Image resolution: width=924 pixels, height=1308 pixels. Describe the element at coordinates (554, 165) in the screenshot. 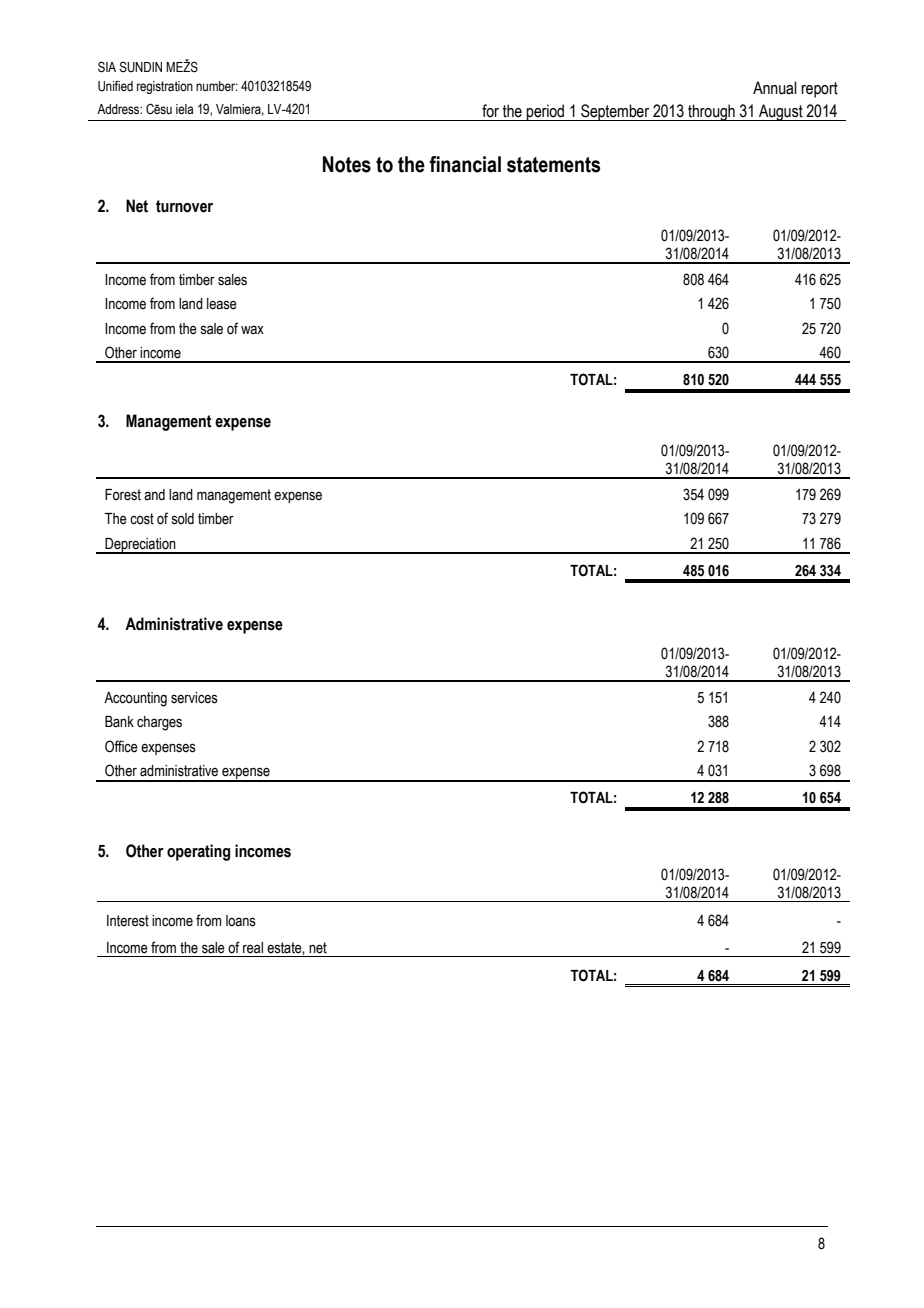

I see `statements` at that location.
